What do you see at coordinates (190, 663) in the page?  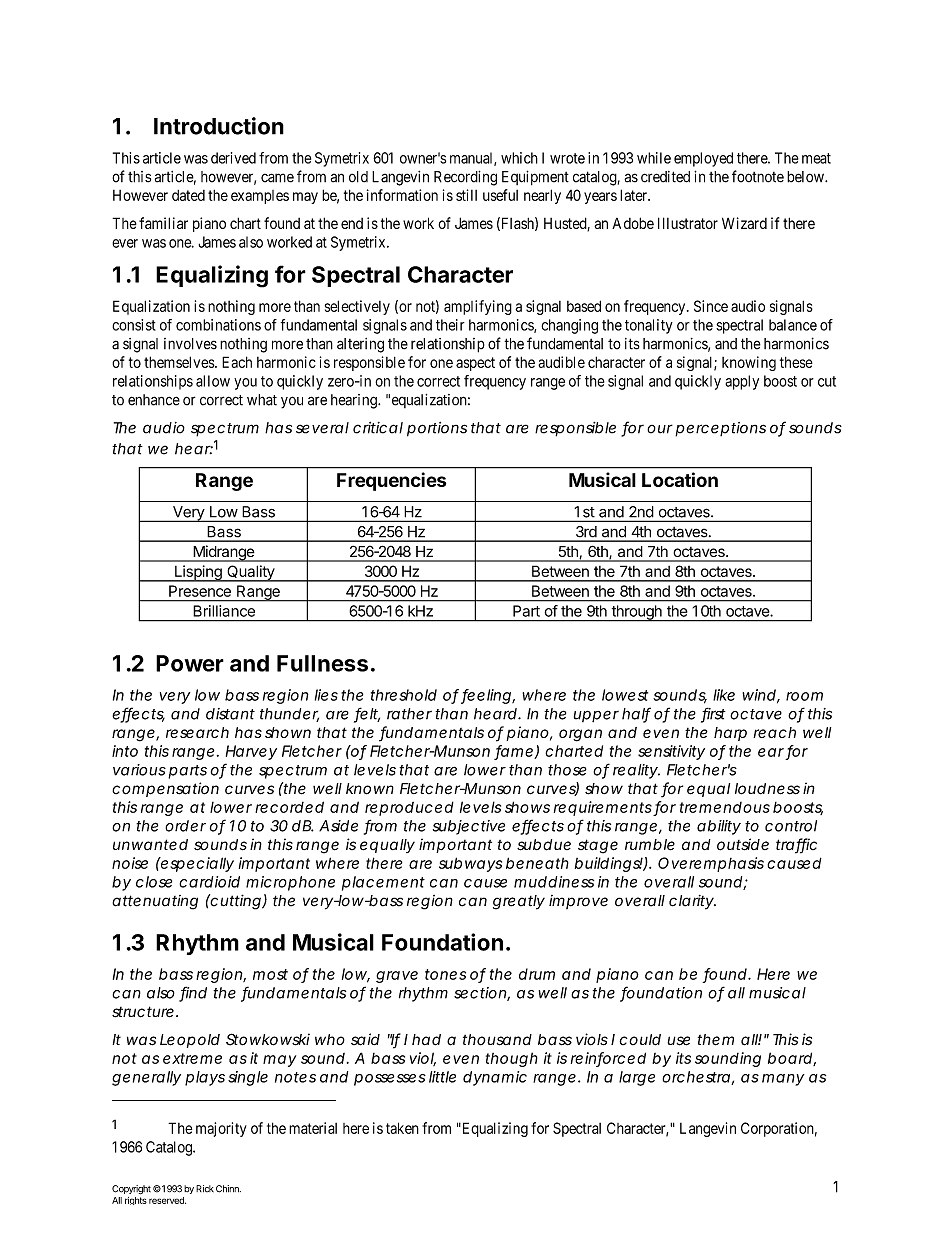 I see `Power` at bounding box center [190, 663].
